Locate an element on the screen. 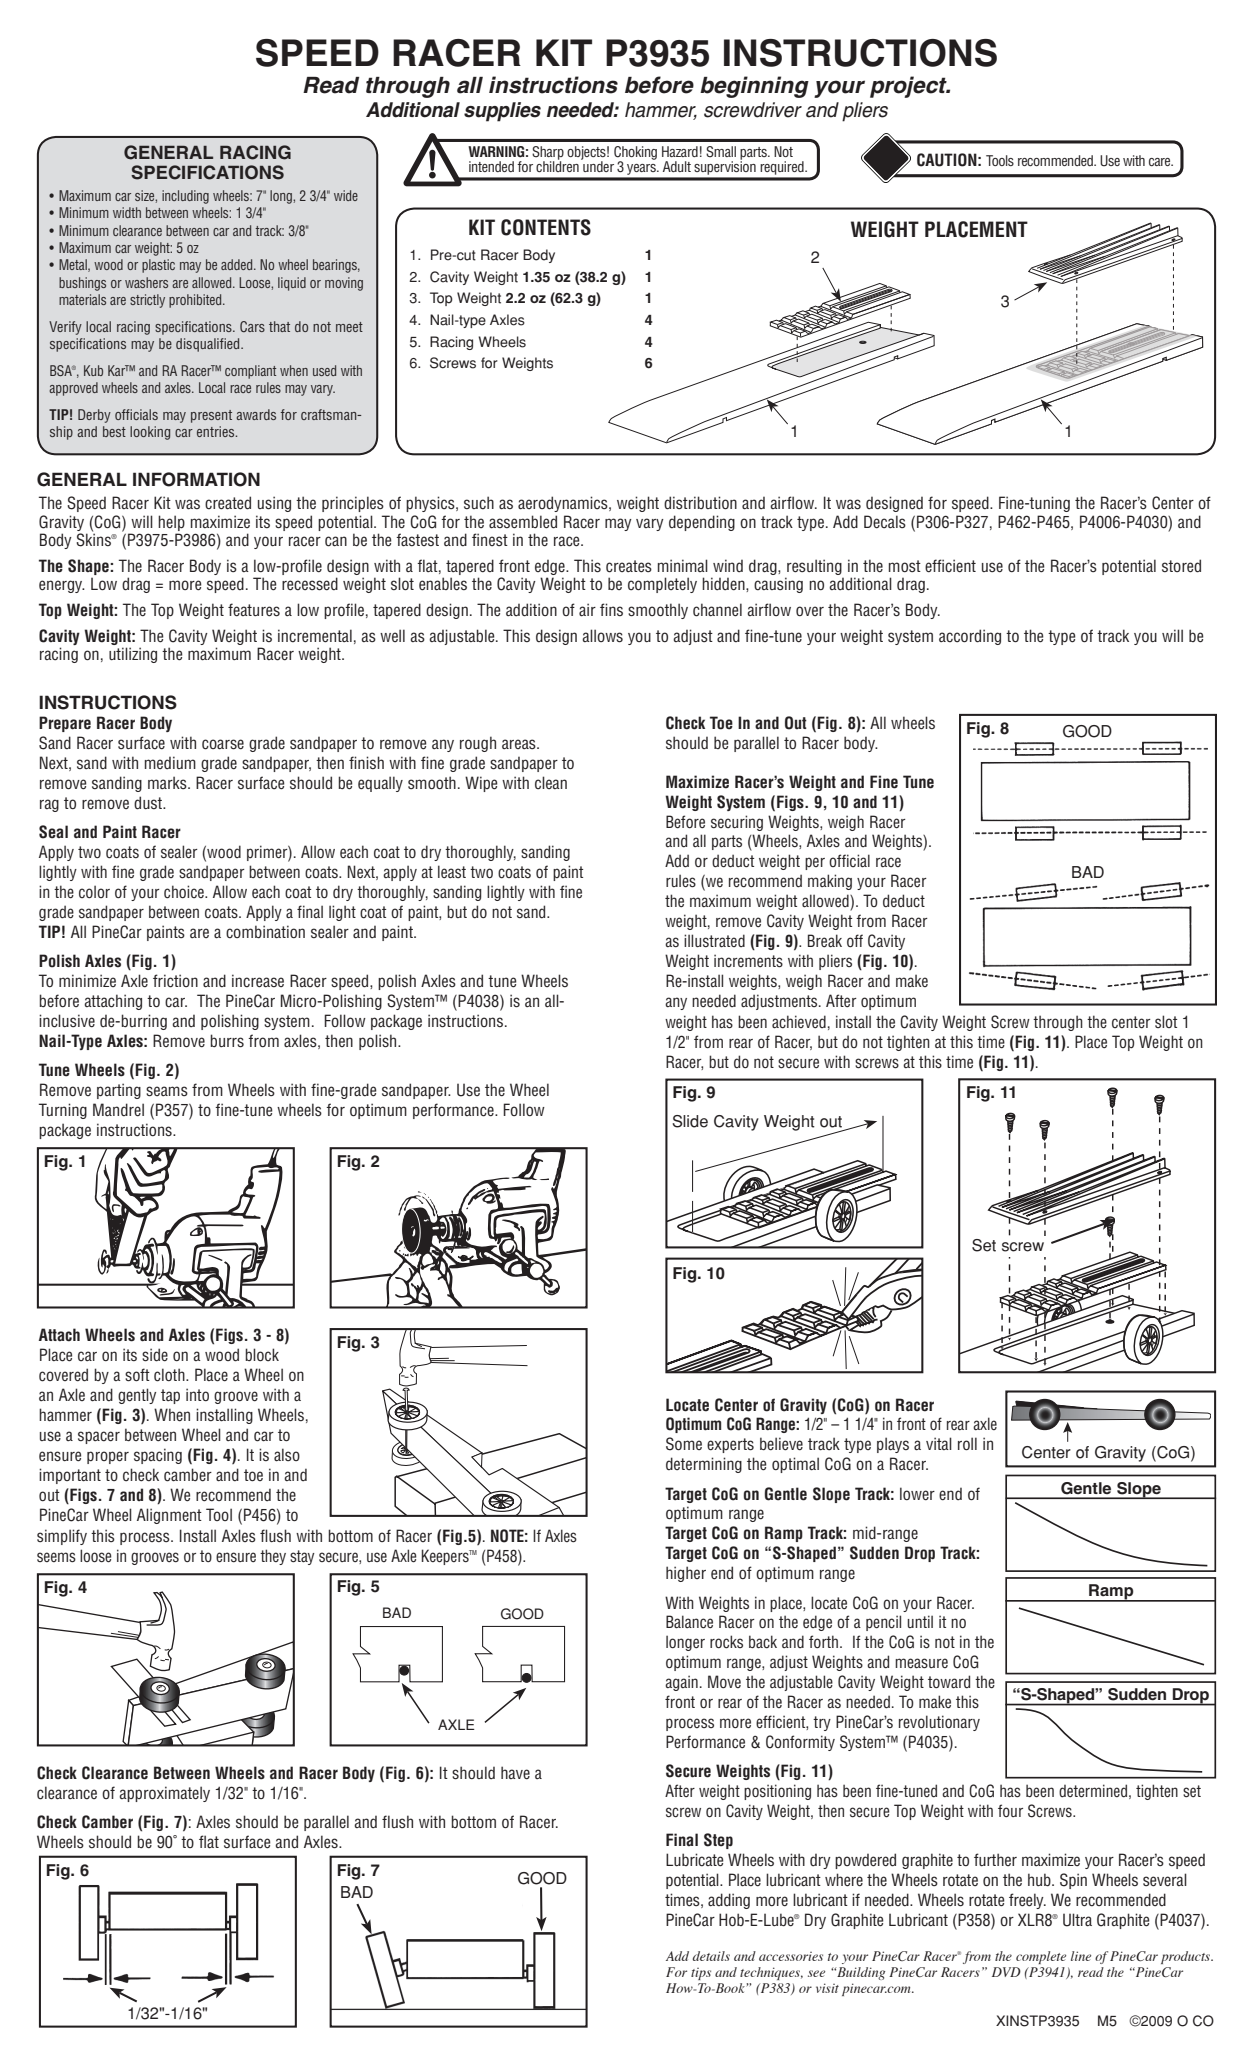 Image resolution: width=1253 pixels, height=2063 pixels. according is located at coordinates (970, 637).
